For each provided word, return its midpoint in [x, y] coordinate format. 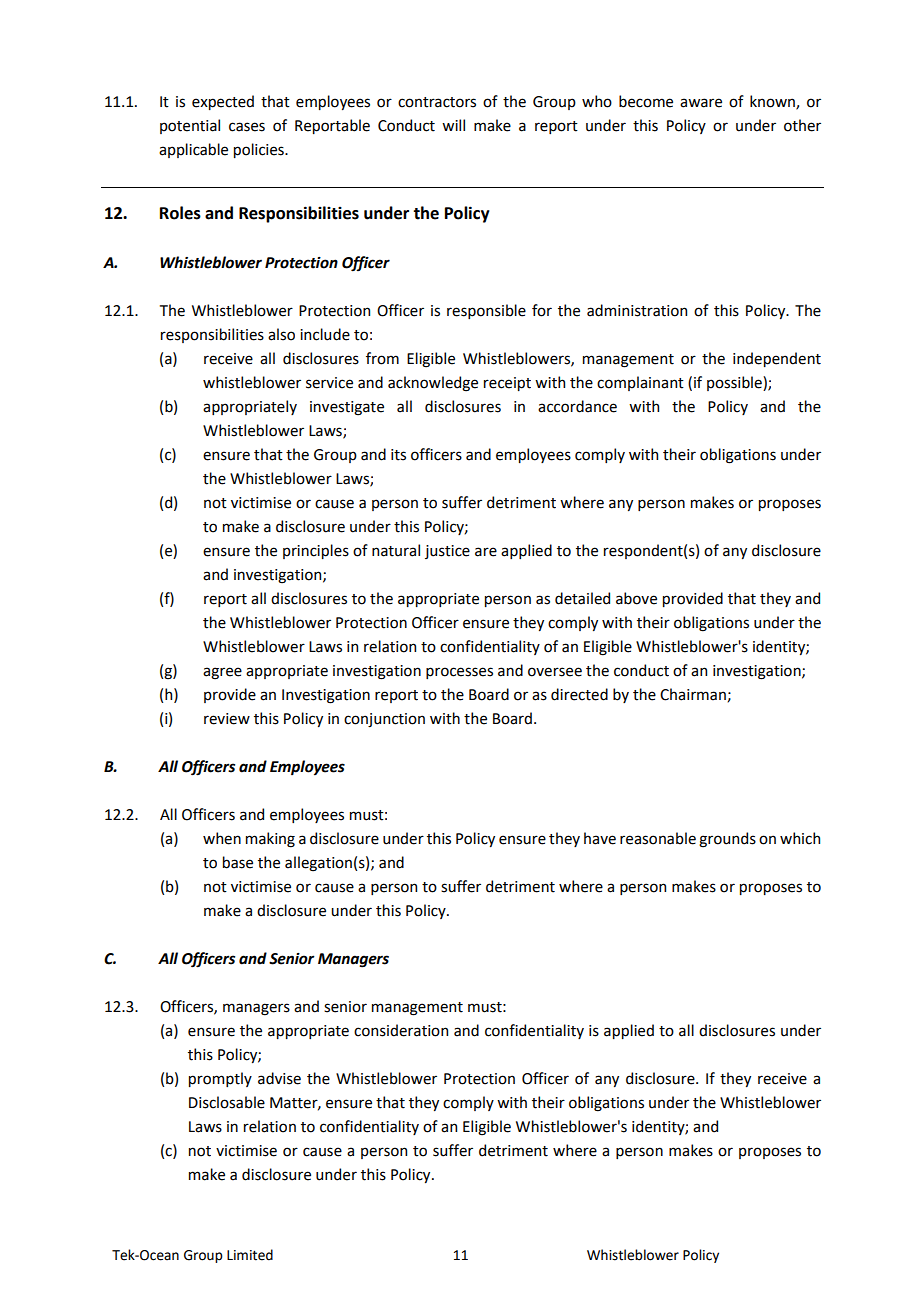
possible [735, 383]
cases [247, 127]
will [453, 125]
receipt [507, 384]
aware [701, 103]
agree [222, 673]
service [329, 383]
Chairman [694, 695]
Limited [250, 1255]
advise [279, 1078]
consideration [401, 1030]
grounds [727, 840]
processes [459, 673]
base [238, 862]
